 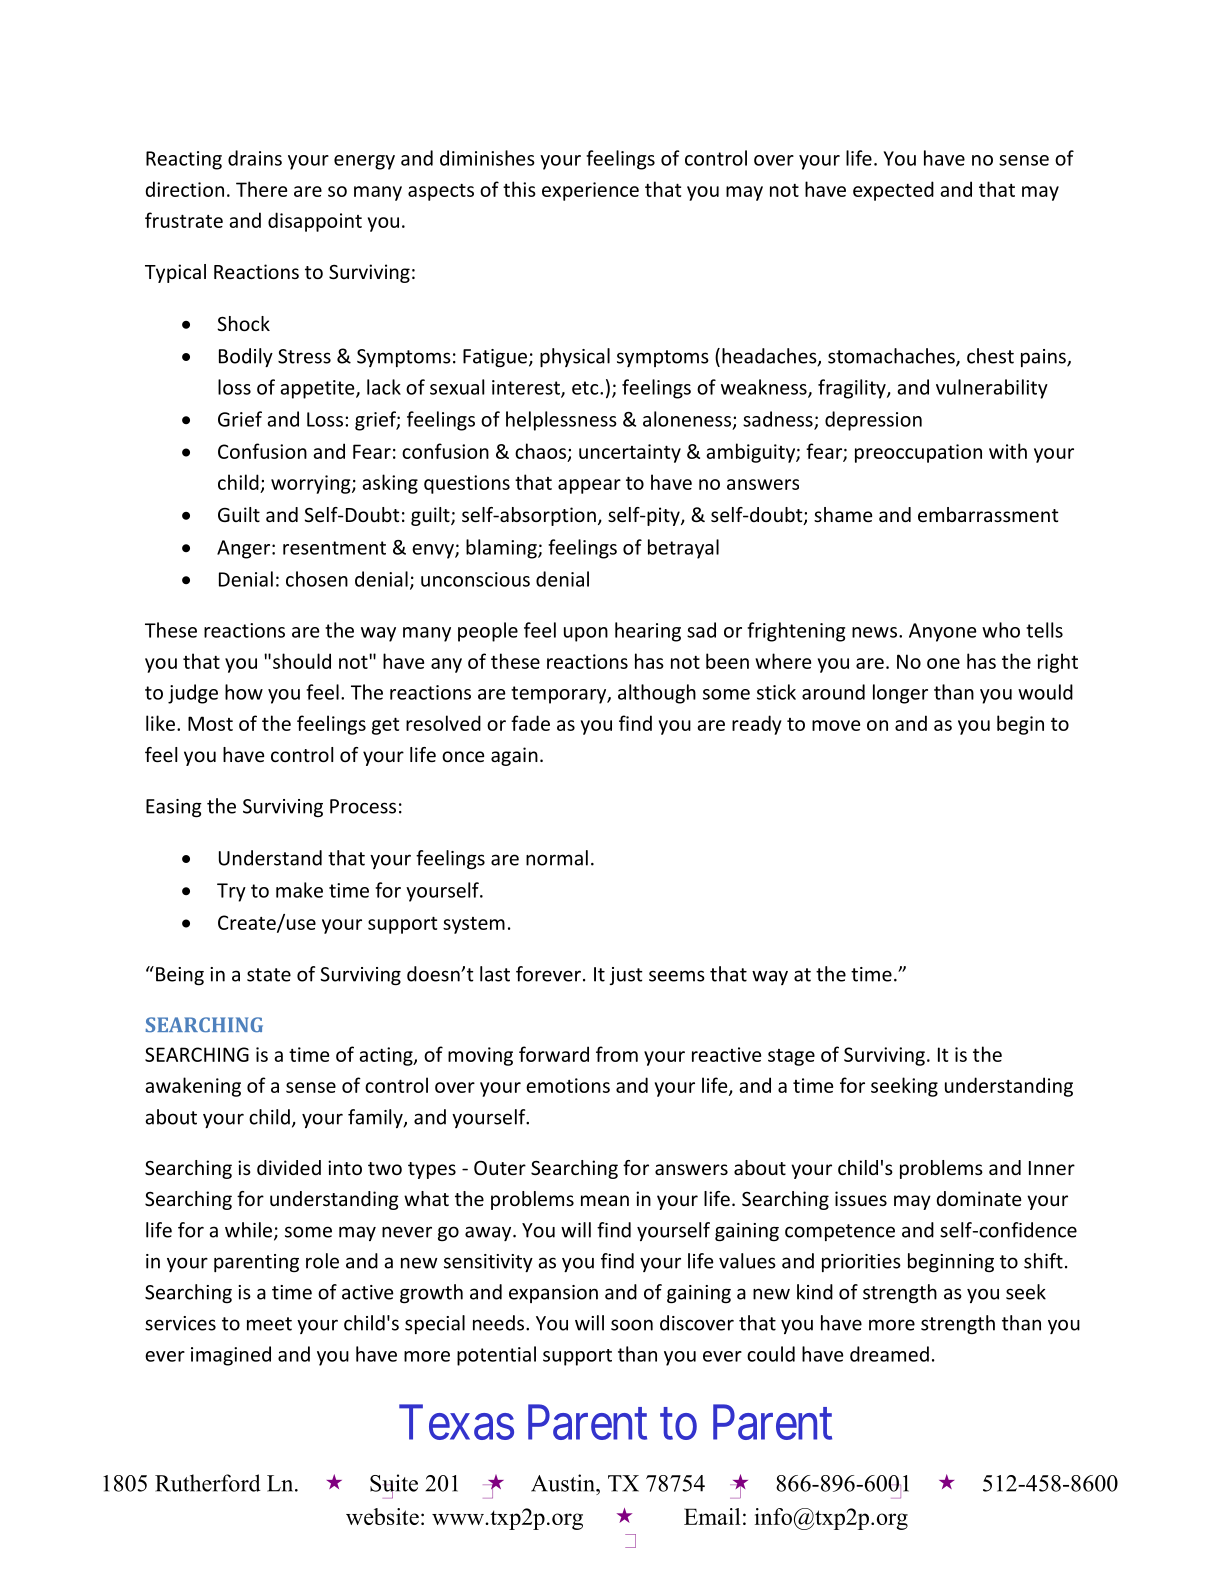 What do you see at coordinates (943, 632) in the screenshot?
I see `Anyone` at bounding box center [943, 632].
